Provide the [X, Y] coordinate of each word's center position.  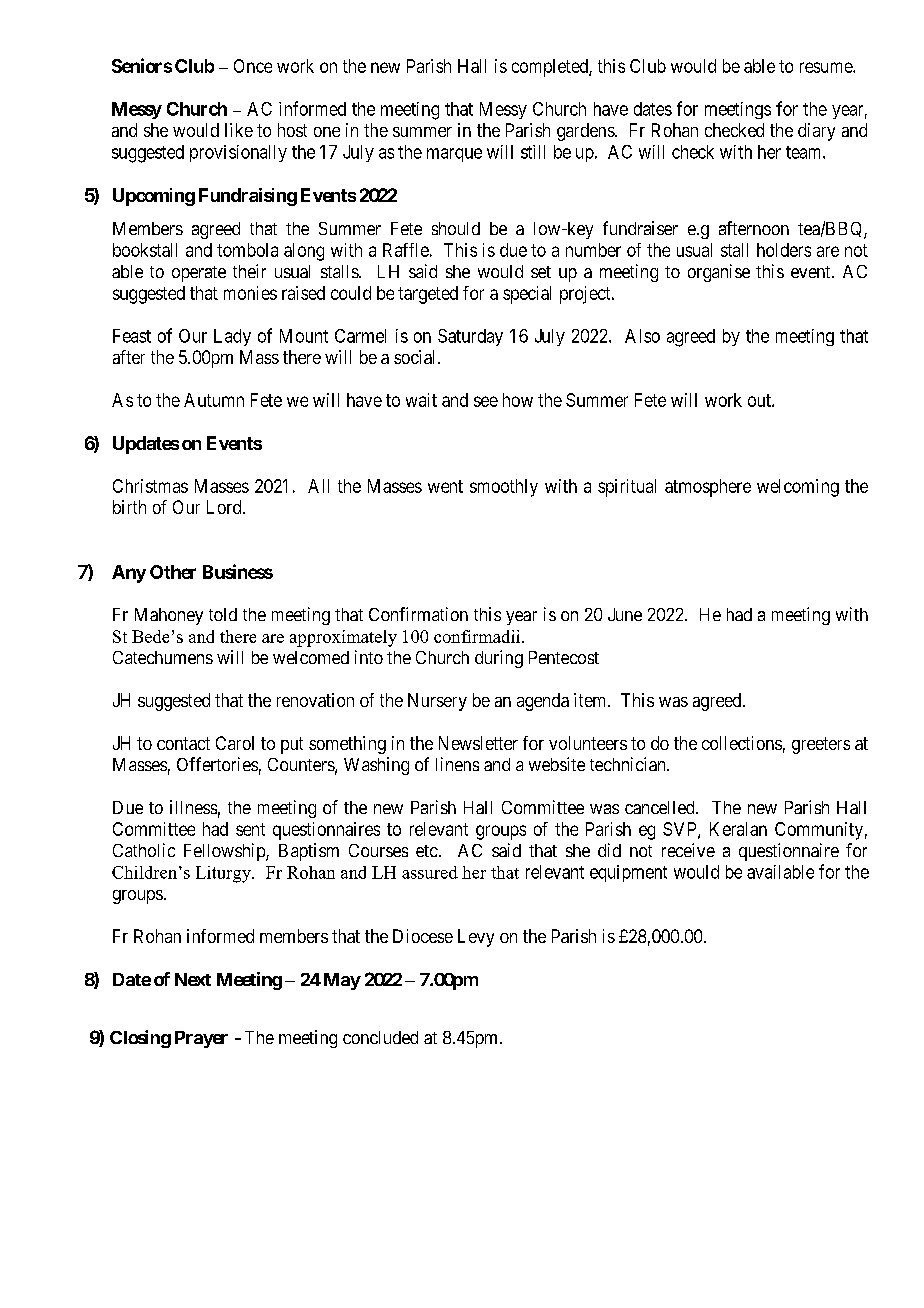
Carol [235, 743]
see [486, 401]
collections [742, 743]
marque [454, 155]
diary [816, 132]
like [239, 130]
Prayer [201, 1039]
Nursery [437, 702]
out [760, 400]
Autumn [214, 400]
